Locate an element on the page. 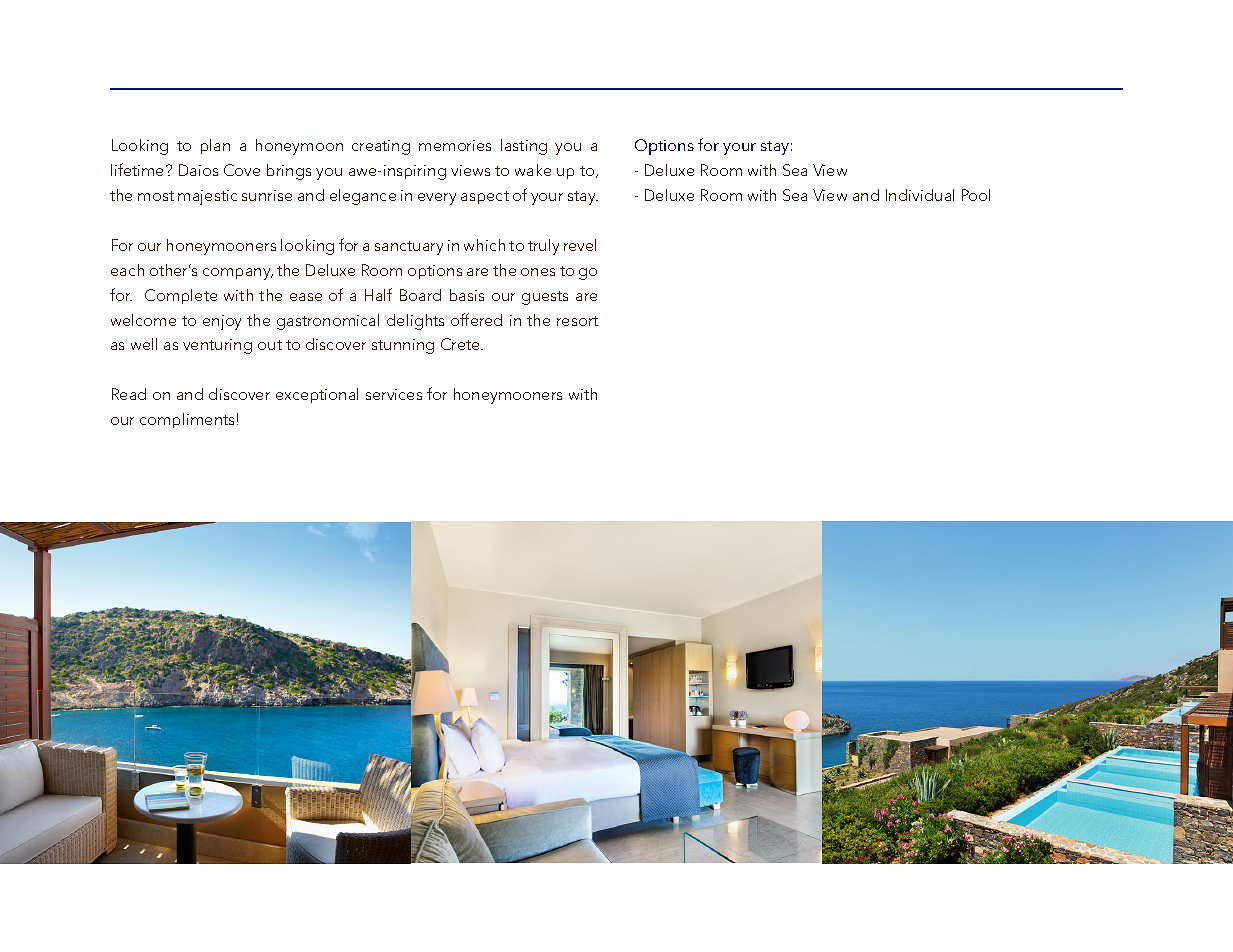 The height and width of the page is (952, 1233). plan is located at coordinates (215, 146).
